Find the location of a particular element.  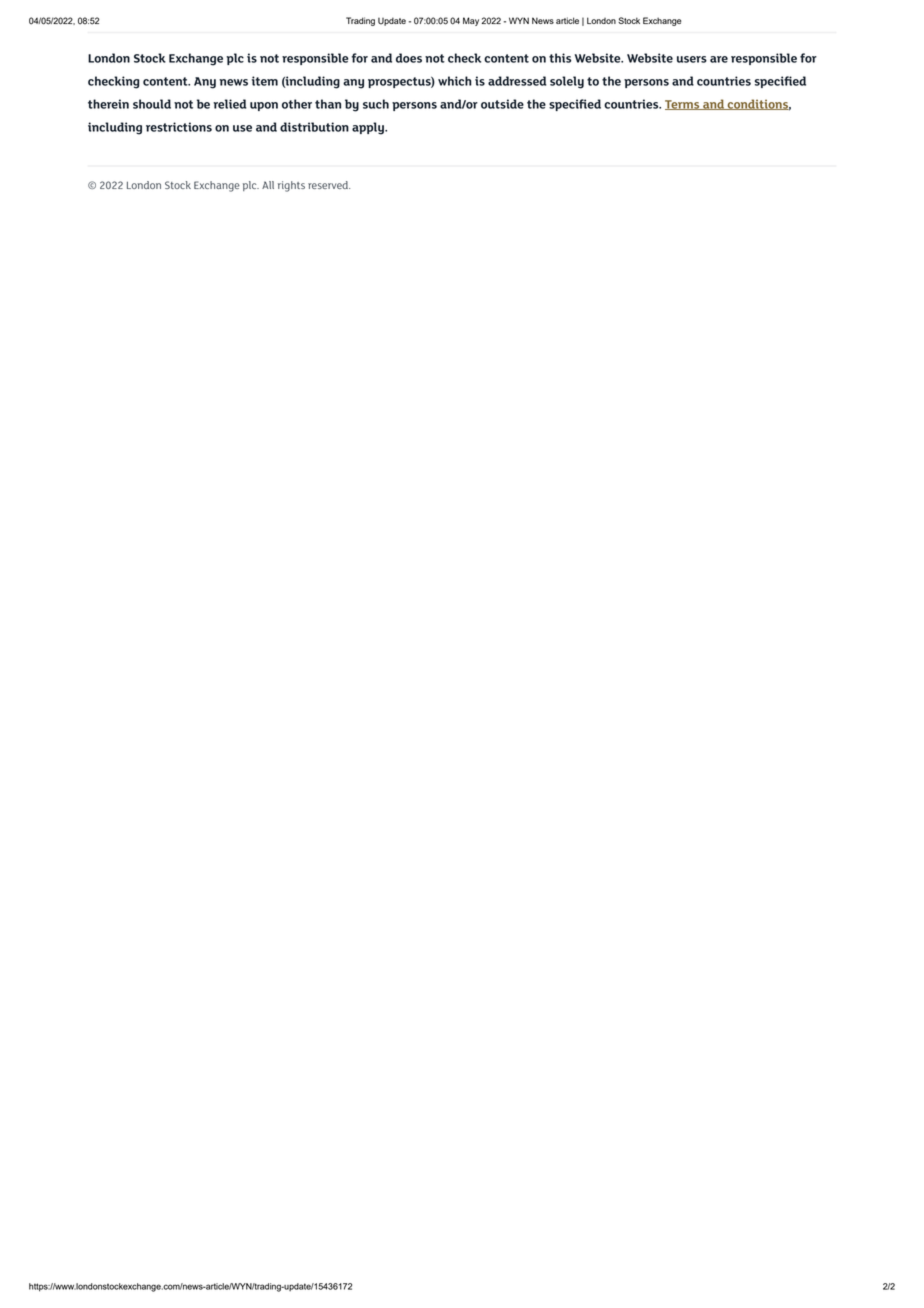

All is located at coordinates (268, 185).
